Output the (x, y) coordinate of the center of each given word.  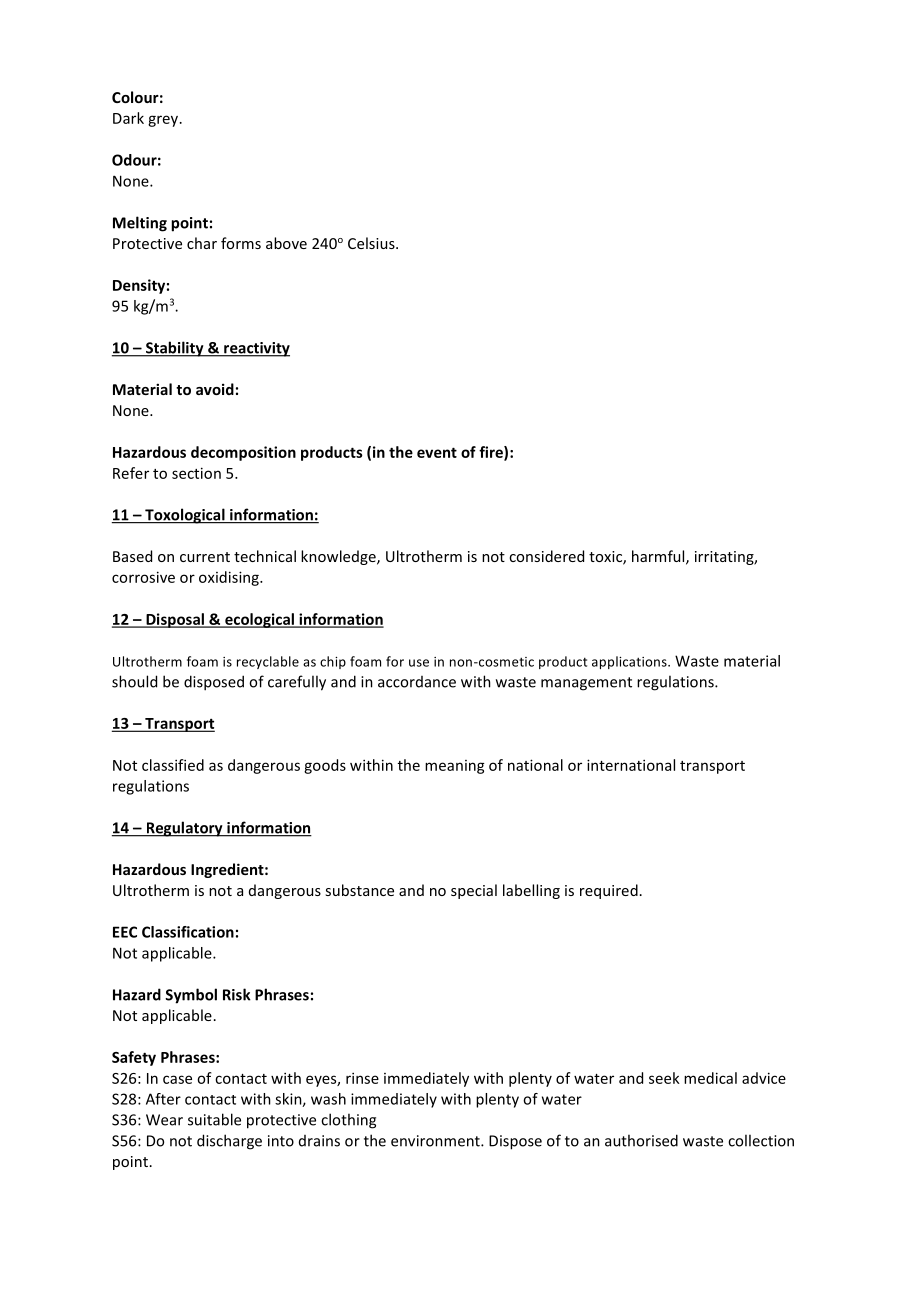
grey (164, 121)
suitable (214, 1119)
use (419, 663)
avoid (215, 389)
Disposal (175, 620)
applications (630, 662)
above (286, 243)
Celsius (372, 243)
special (474, 891)
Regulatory (184, 829)
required (609, 891)
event (437, 452)
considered (546, 556)
